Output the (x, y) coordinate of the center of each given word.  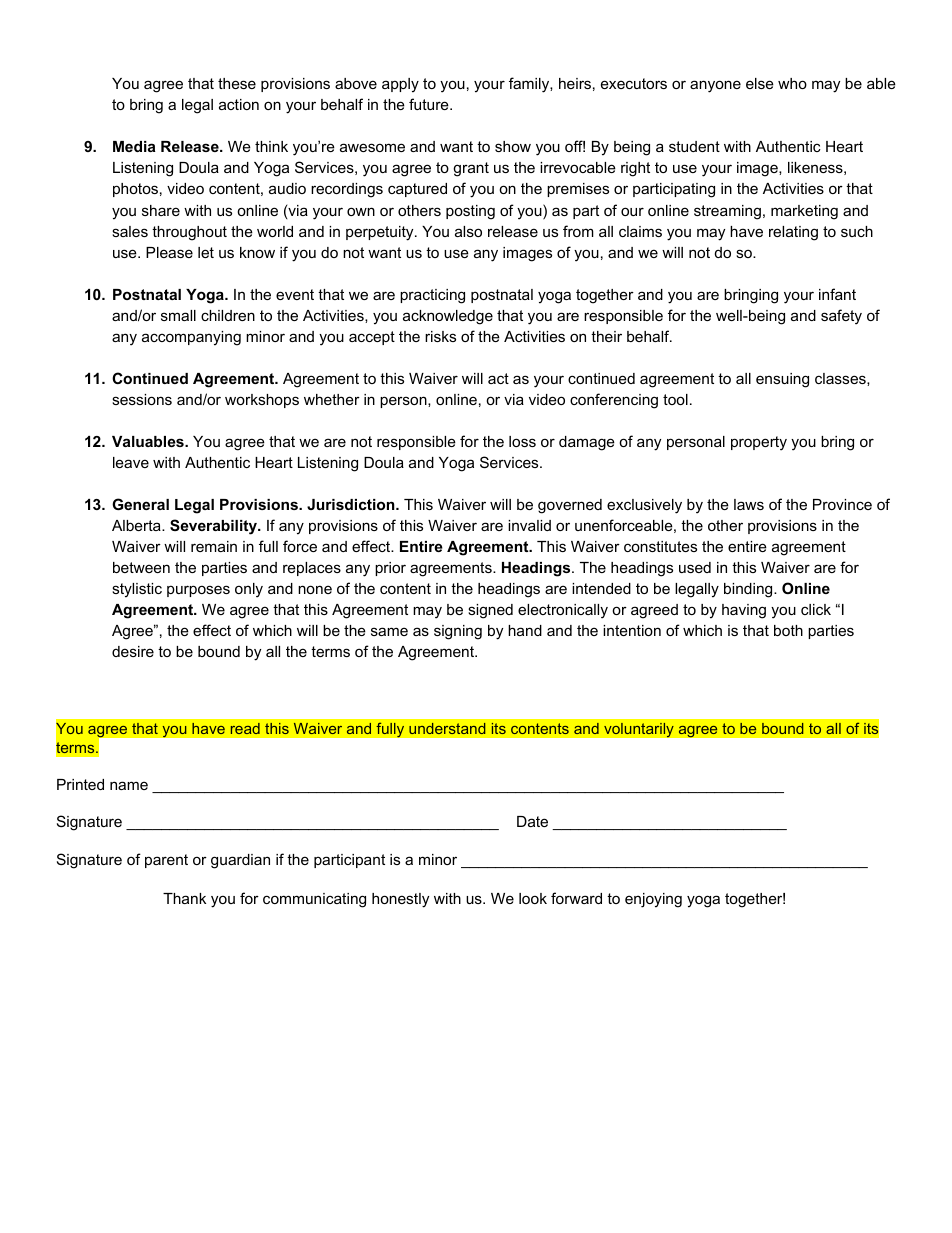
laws (749, 504)
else (760, 83)
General (140, 504)
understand (447, 728)
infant (837, 294)
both (788, 630)
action (239, 104)
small (178, 315)
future (430, 104)
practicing (432, 296)
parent (166, 861)
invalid (529, 525)
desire (133, 651)
